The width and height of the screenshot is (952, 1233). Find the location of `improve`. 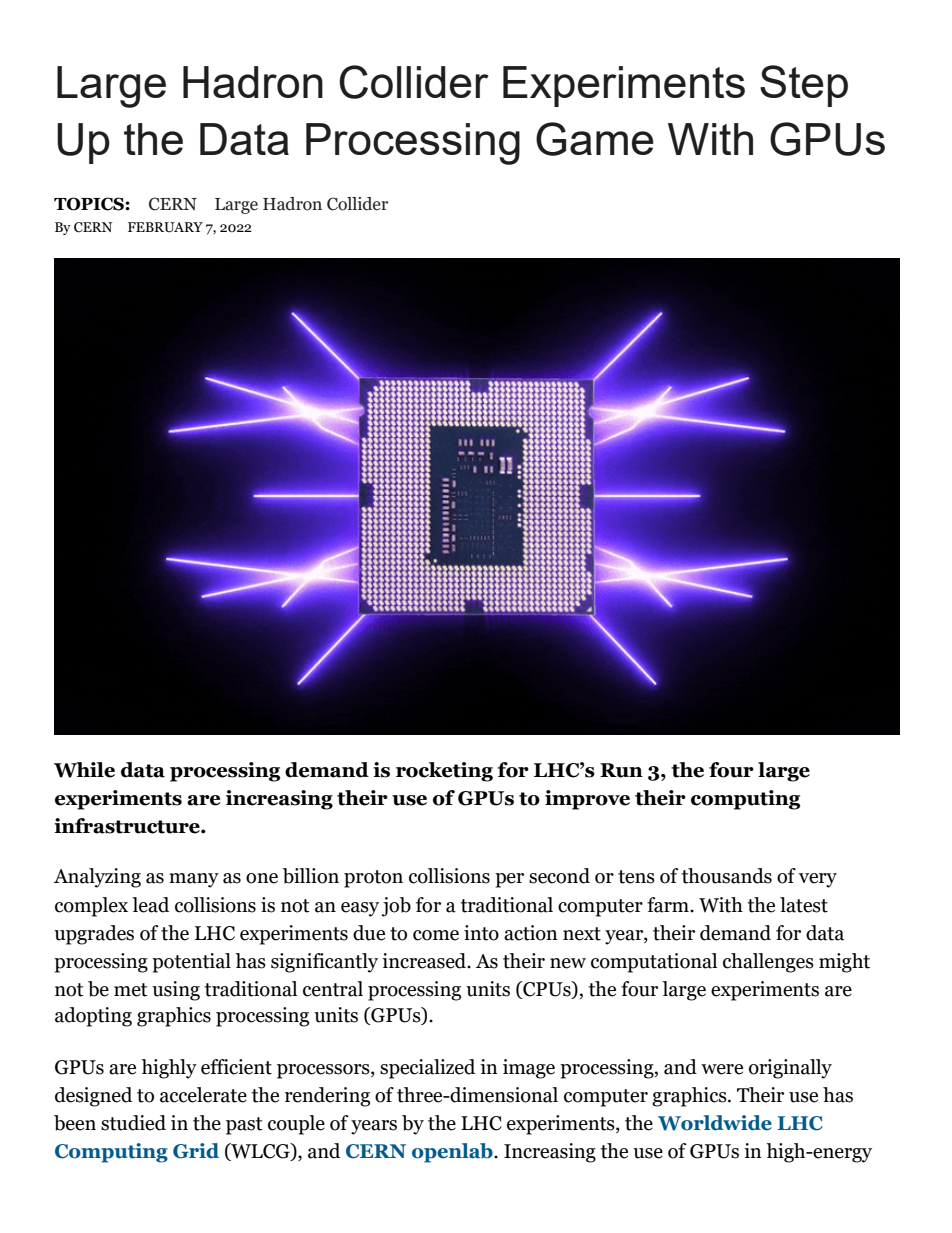

improve is located at coordinates (587, 800).
